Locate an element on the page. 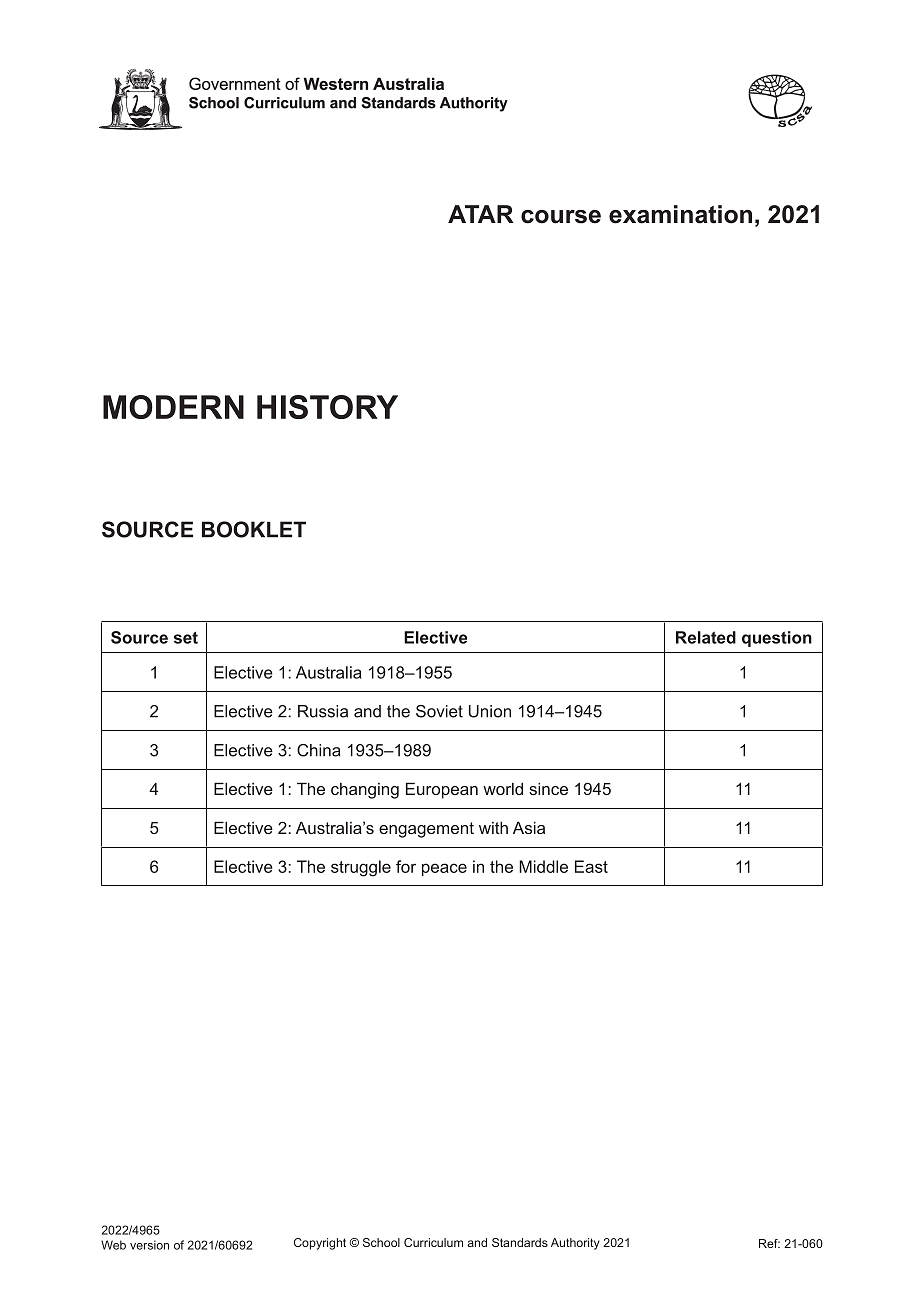  peace is located at coordinates (444, 869).
